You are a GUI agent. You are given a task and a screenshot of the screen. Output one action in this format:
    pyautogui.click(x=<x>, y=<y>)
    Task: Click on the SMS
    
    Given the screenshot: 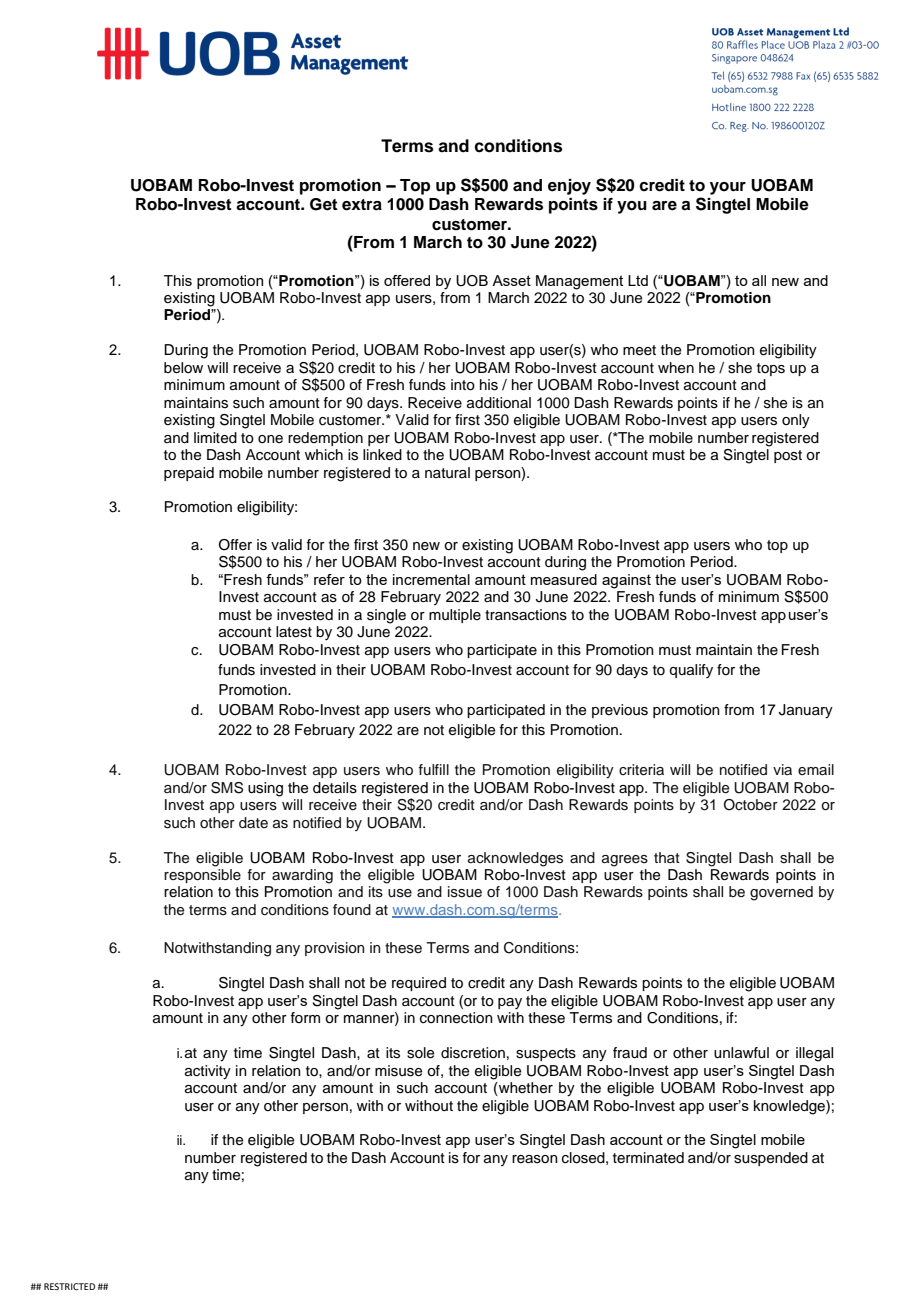 What is the action you would take?
    pyautogui.click(x=227, y=788)
